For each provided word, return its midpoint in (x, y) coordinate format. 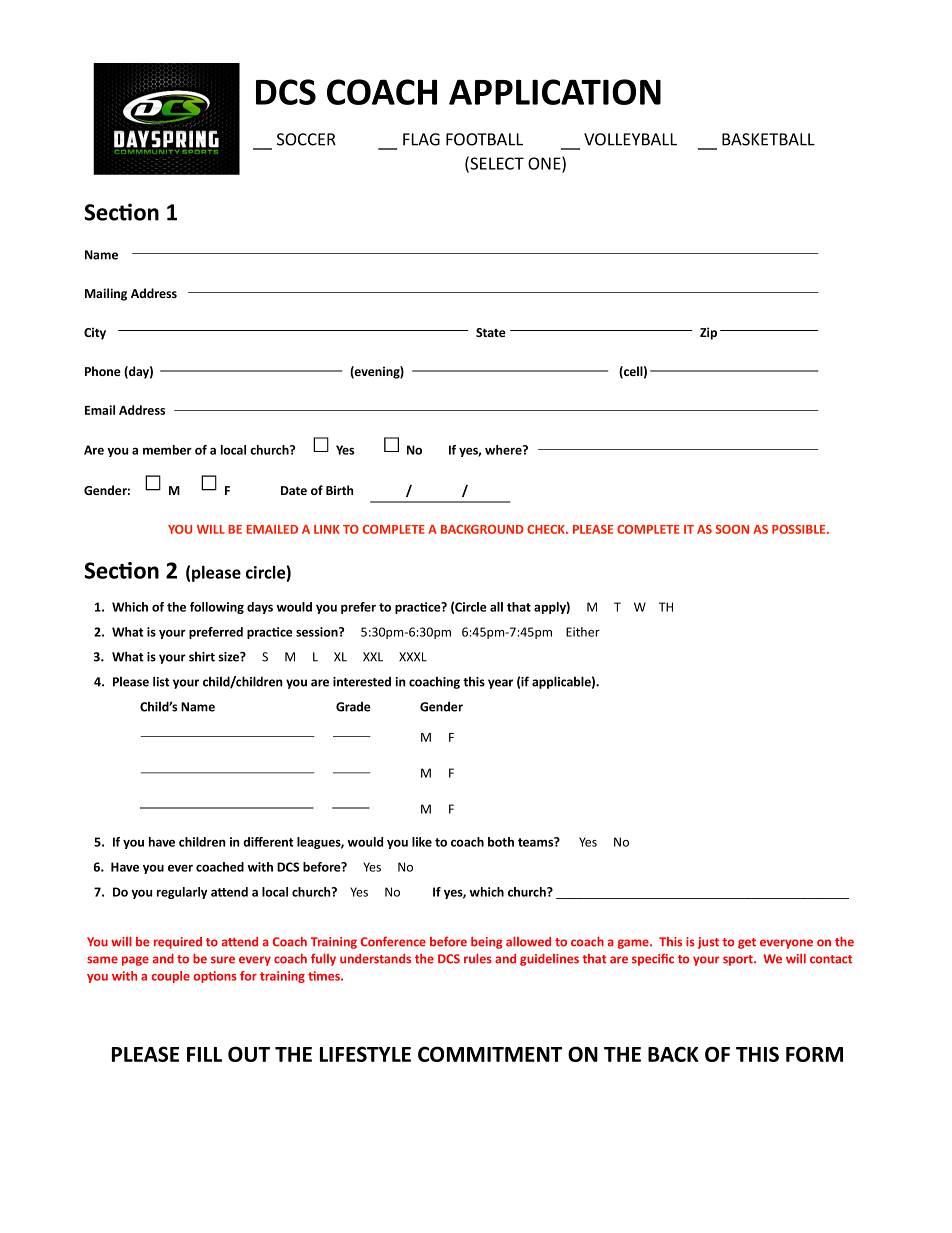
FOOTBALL (484, 139)
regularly (182, 893)
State (491, 332)
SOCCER (306, 139)
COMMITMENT (490, 1054)
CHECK (547, 529)
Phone (103, 371)
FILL (204, 1054)
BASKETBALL (768, 139)
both (501, 842)
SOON (732, 529)
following (217, 608)
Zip (708, 333)
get (747, 943)
